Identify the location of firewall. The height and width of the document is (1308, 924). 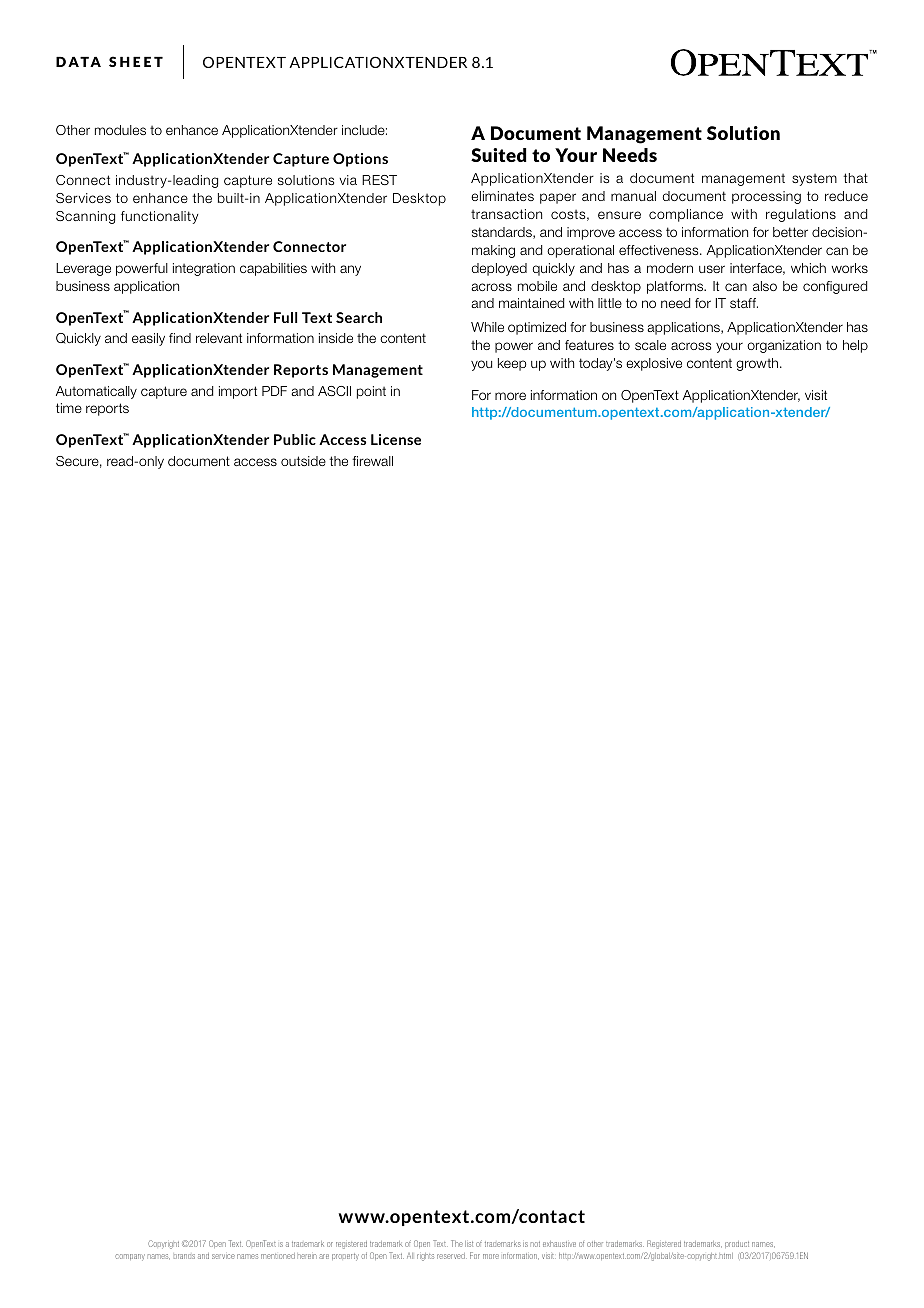
(372, 461).
